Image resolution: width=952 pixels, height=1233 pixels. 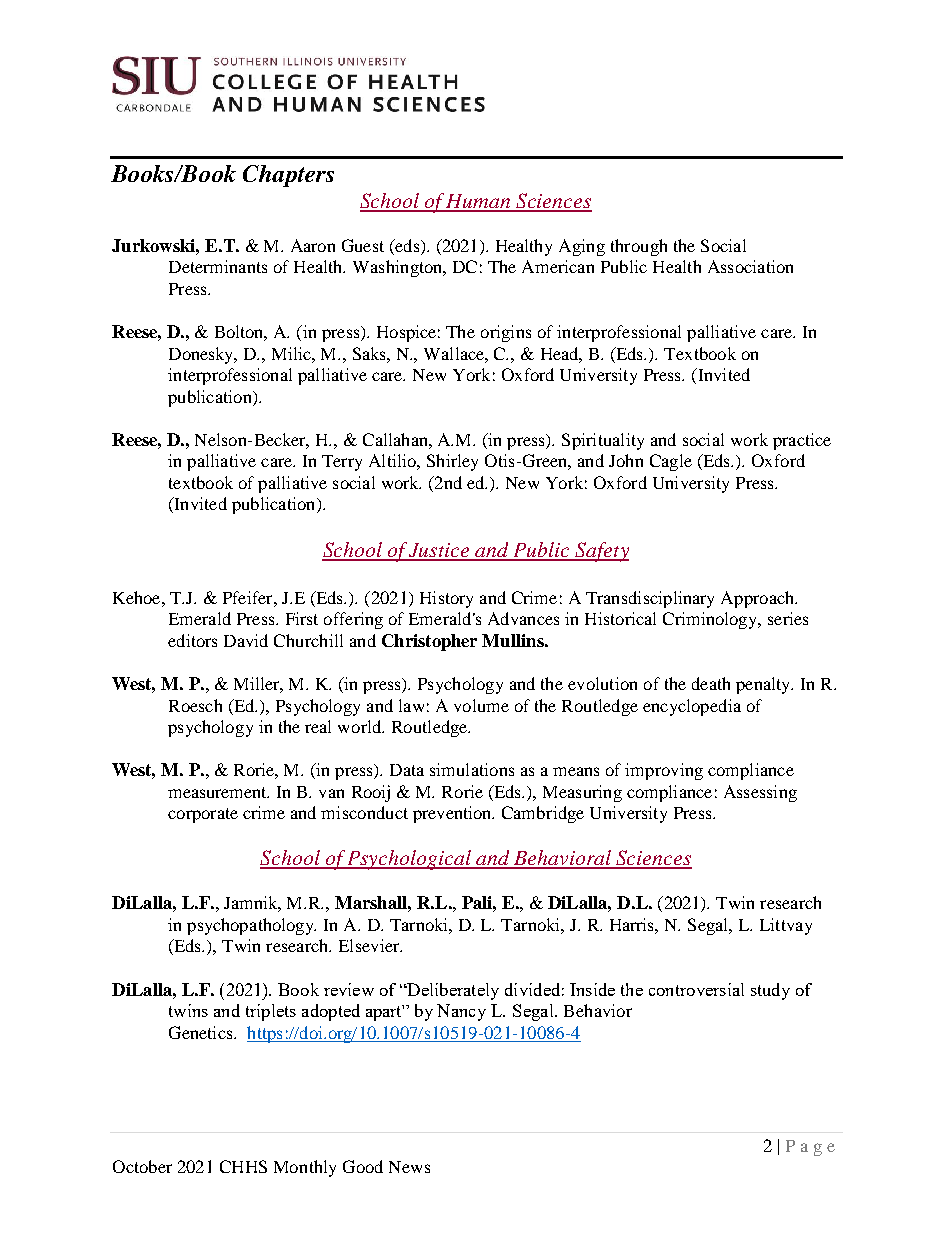 I want to click on Determinants, so click(x=218, y=266).
